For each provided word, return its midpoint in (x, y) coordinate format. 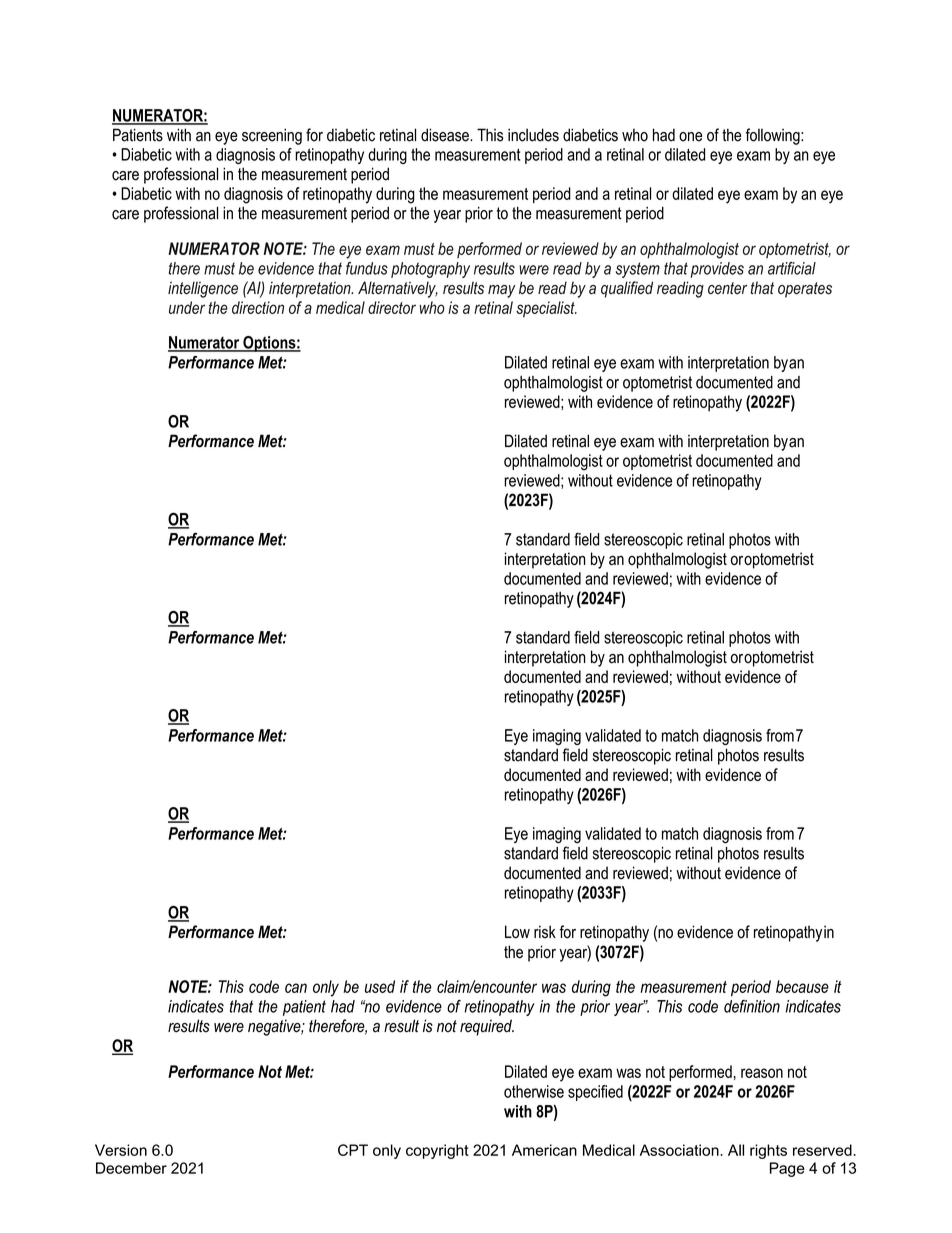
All (736, 1150)
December (131, 1168)
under (187, 307)
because (802, 986)
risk (545, 932)
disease (446, 135)
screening (272, 136)
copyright (437, 1151)
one (690, 137)
